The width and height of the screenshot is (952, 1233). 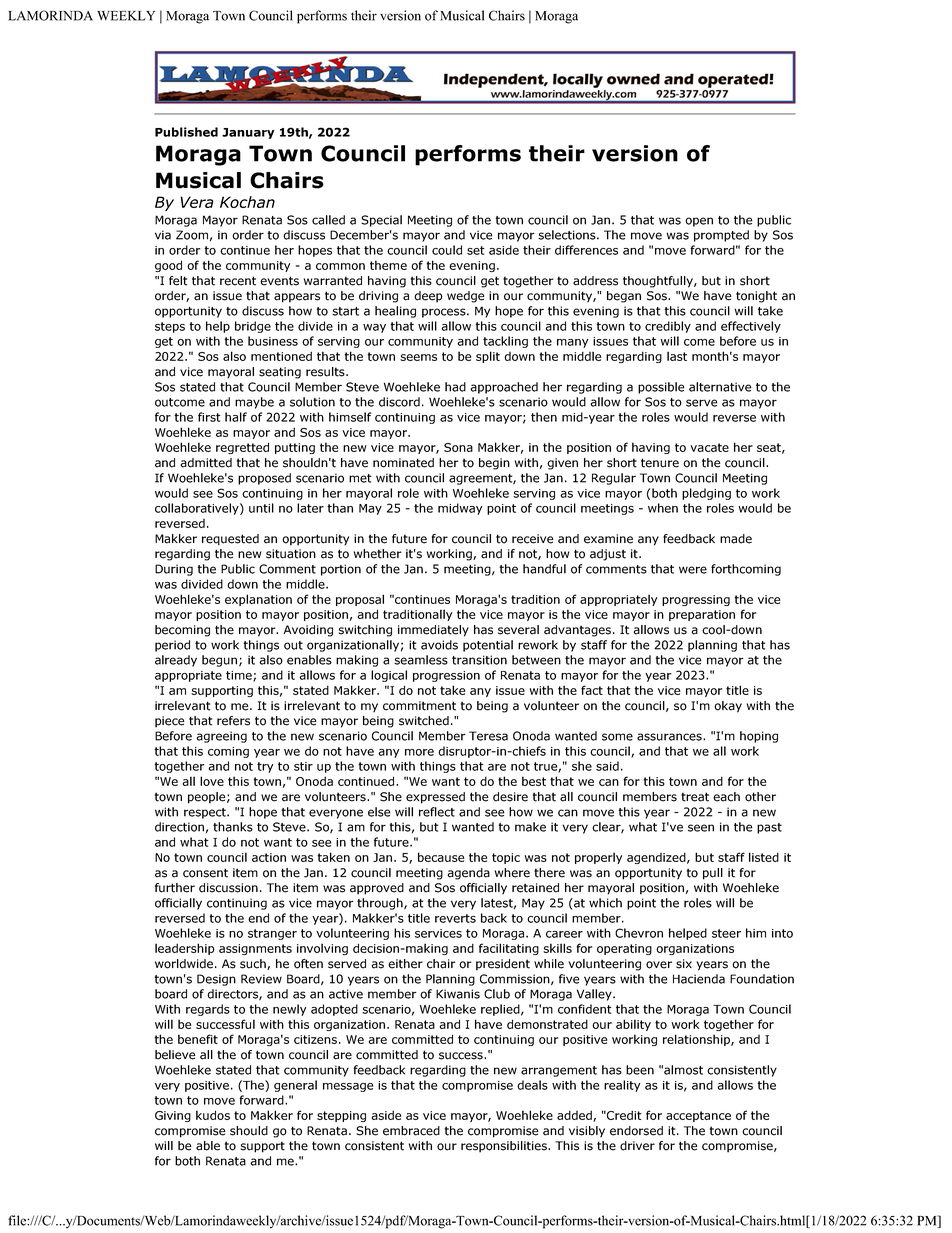 I want to click on open, so click(x=699, y=222).
